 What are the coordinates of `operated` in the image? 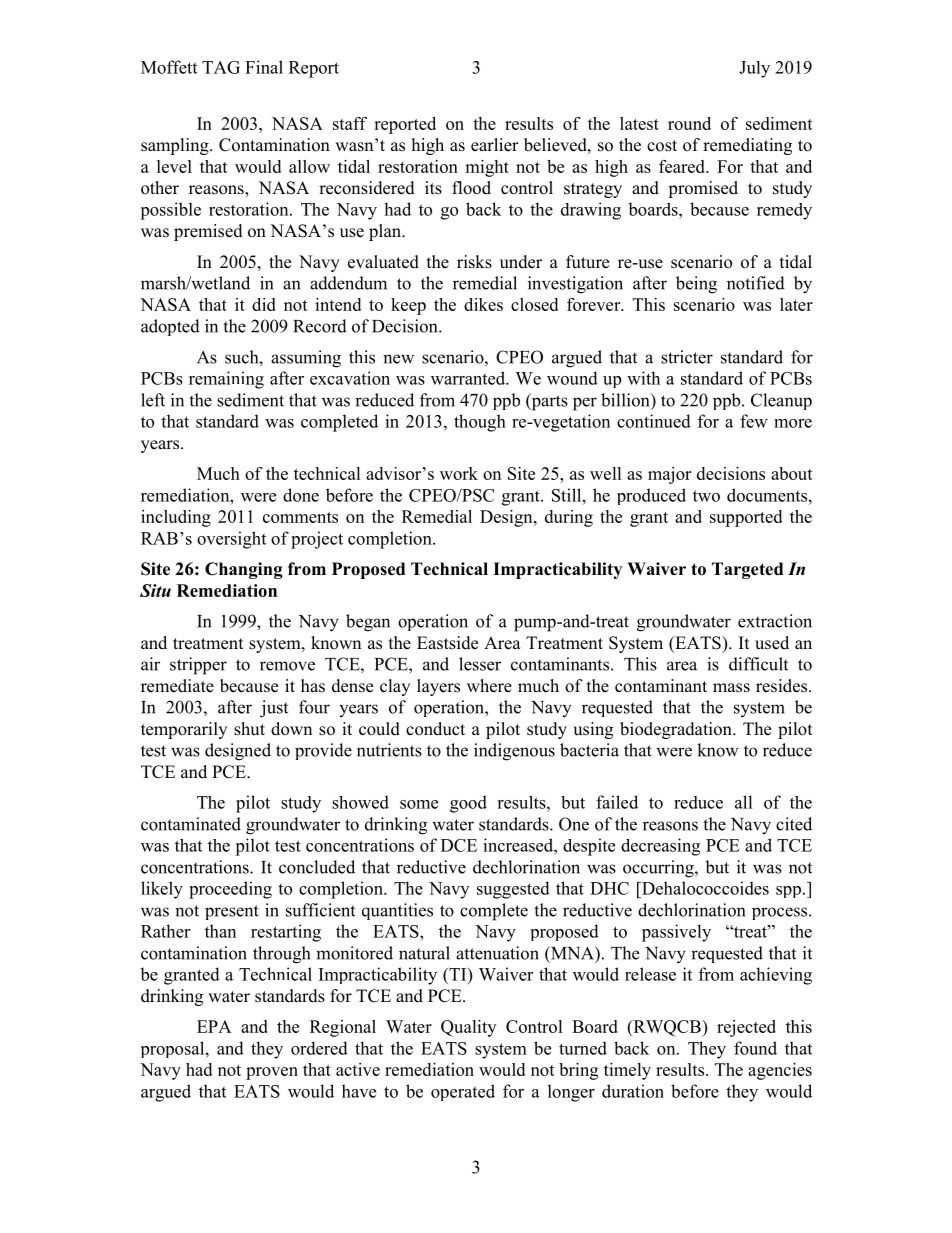 It's located at (463, 1092).
